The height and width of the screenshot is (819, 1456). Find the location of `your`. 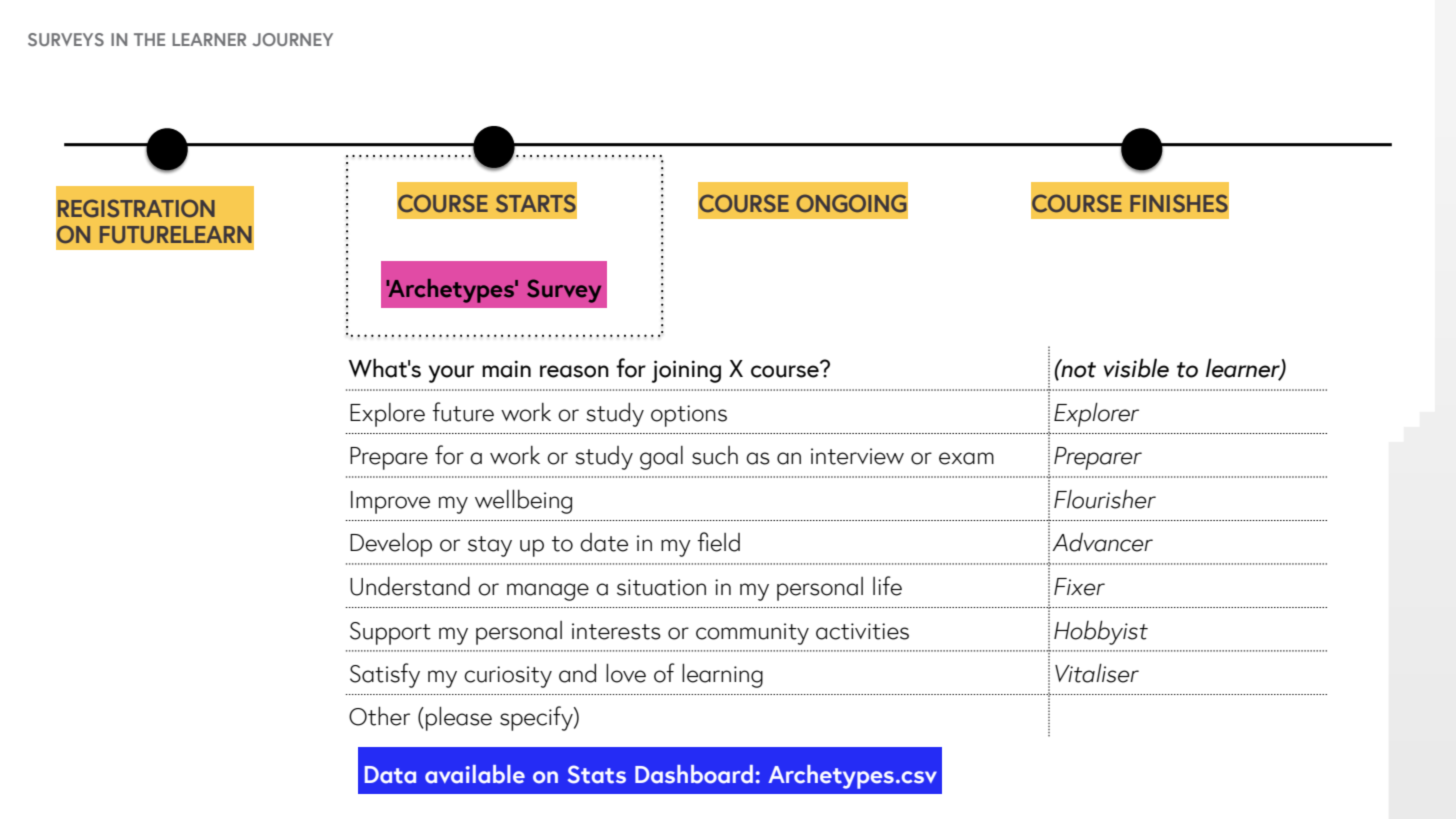

your is located at coordinates (451, 374).
